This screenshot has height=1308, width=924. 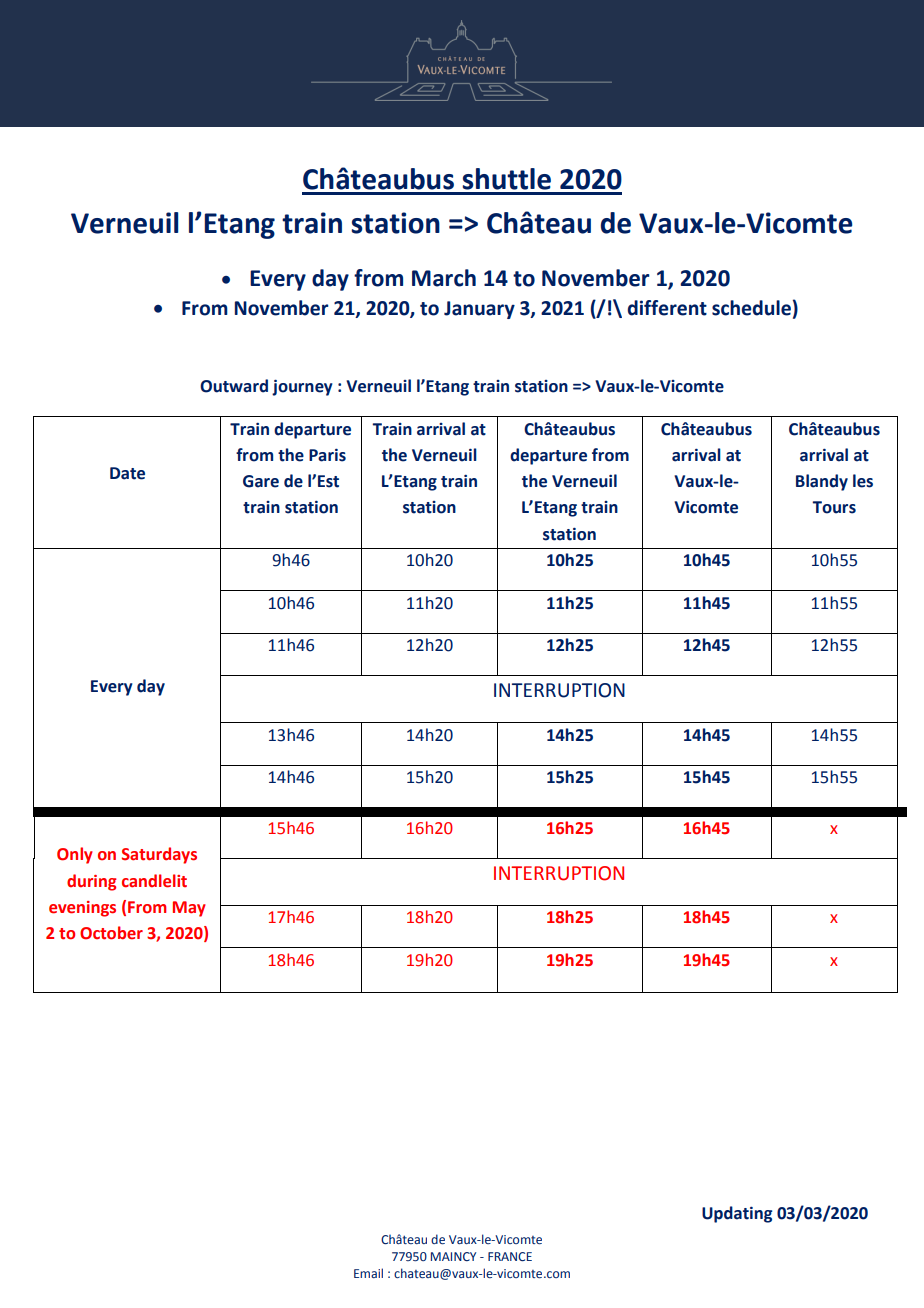 What do you see at coordinates (234, 386) in the screenshot?
I see `Outward` at bounding box center [234, 386].
